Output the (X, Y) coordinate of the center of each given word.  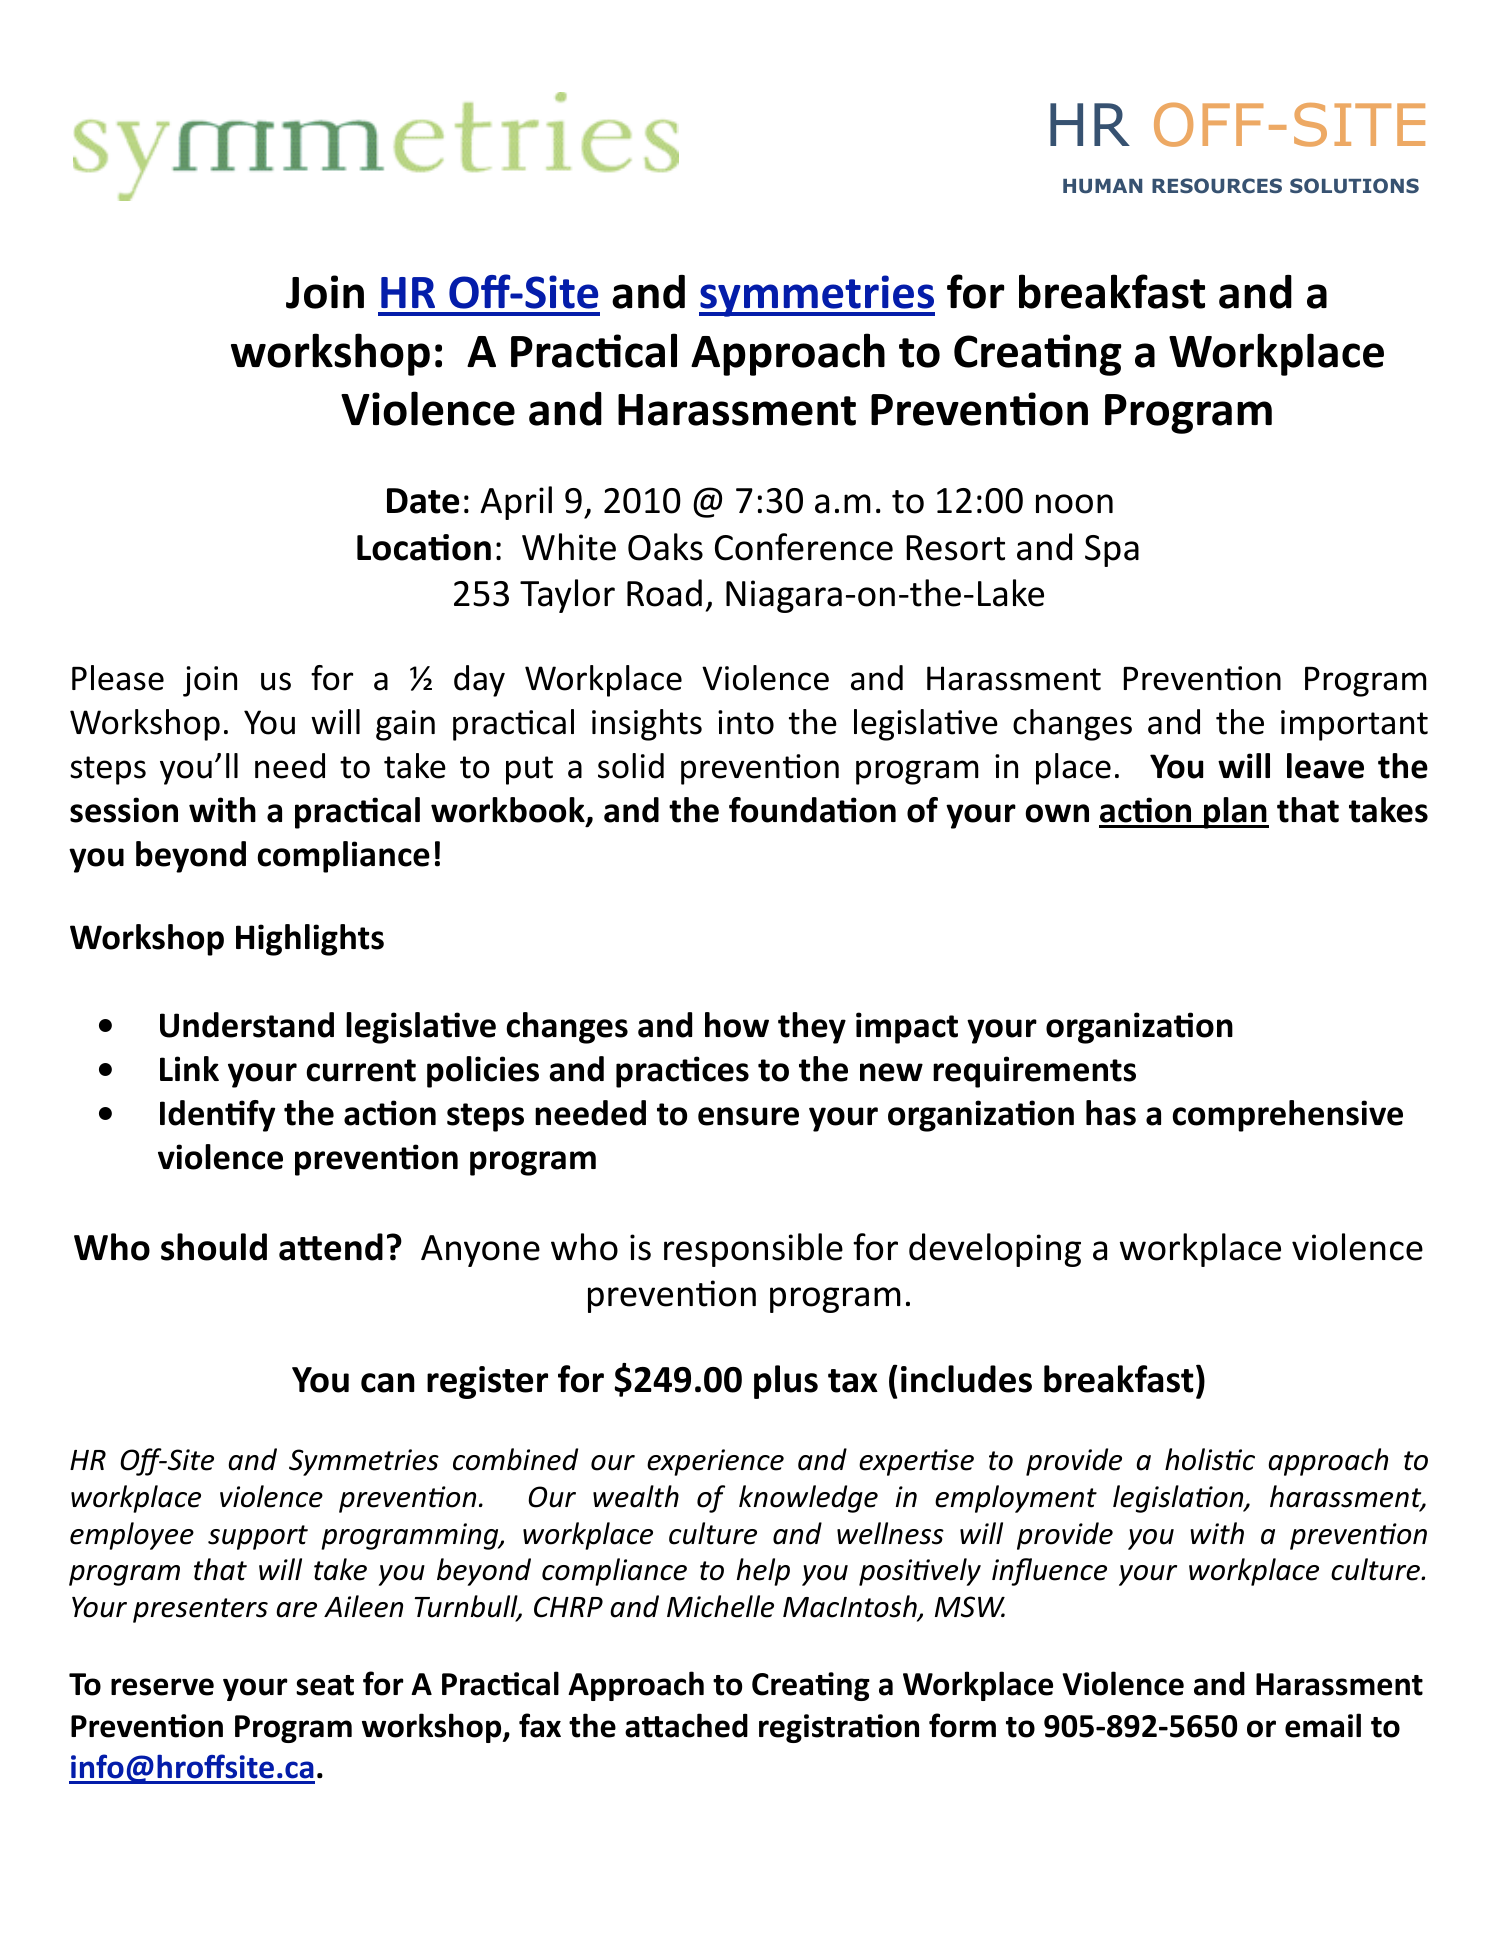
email (1323, 1725)
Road (664, 593)
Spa (1112, 551)
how (737, 1025)
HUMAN (1102, 186)
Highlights (310, 940)
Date (423, 501)
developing (995, 1250)
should (214, 1247)
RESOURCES (1217, 186)
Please (118, 678)
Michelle (720, 1606)
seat (325, 1685)
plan (1235, 813)
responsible (753, 1250)
